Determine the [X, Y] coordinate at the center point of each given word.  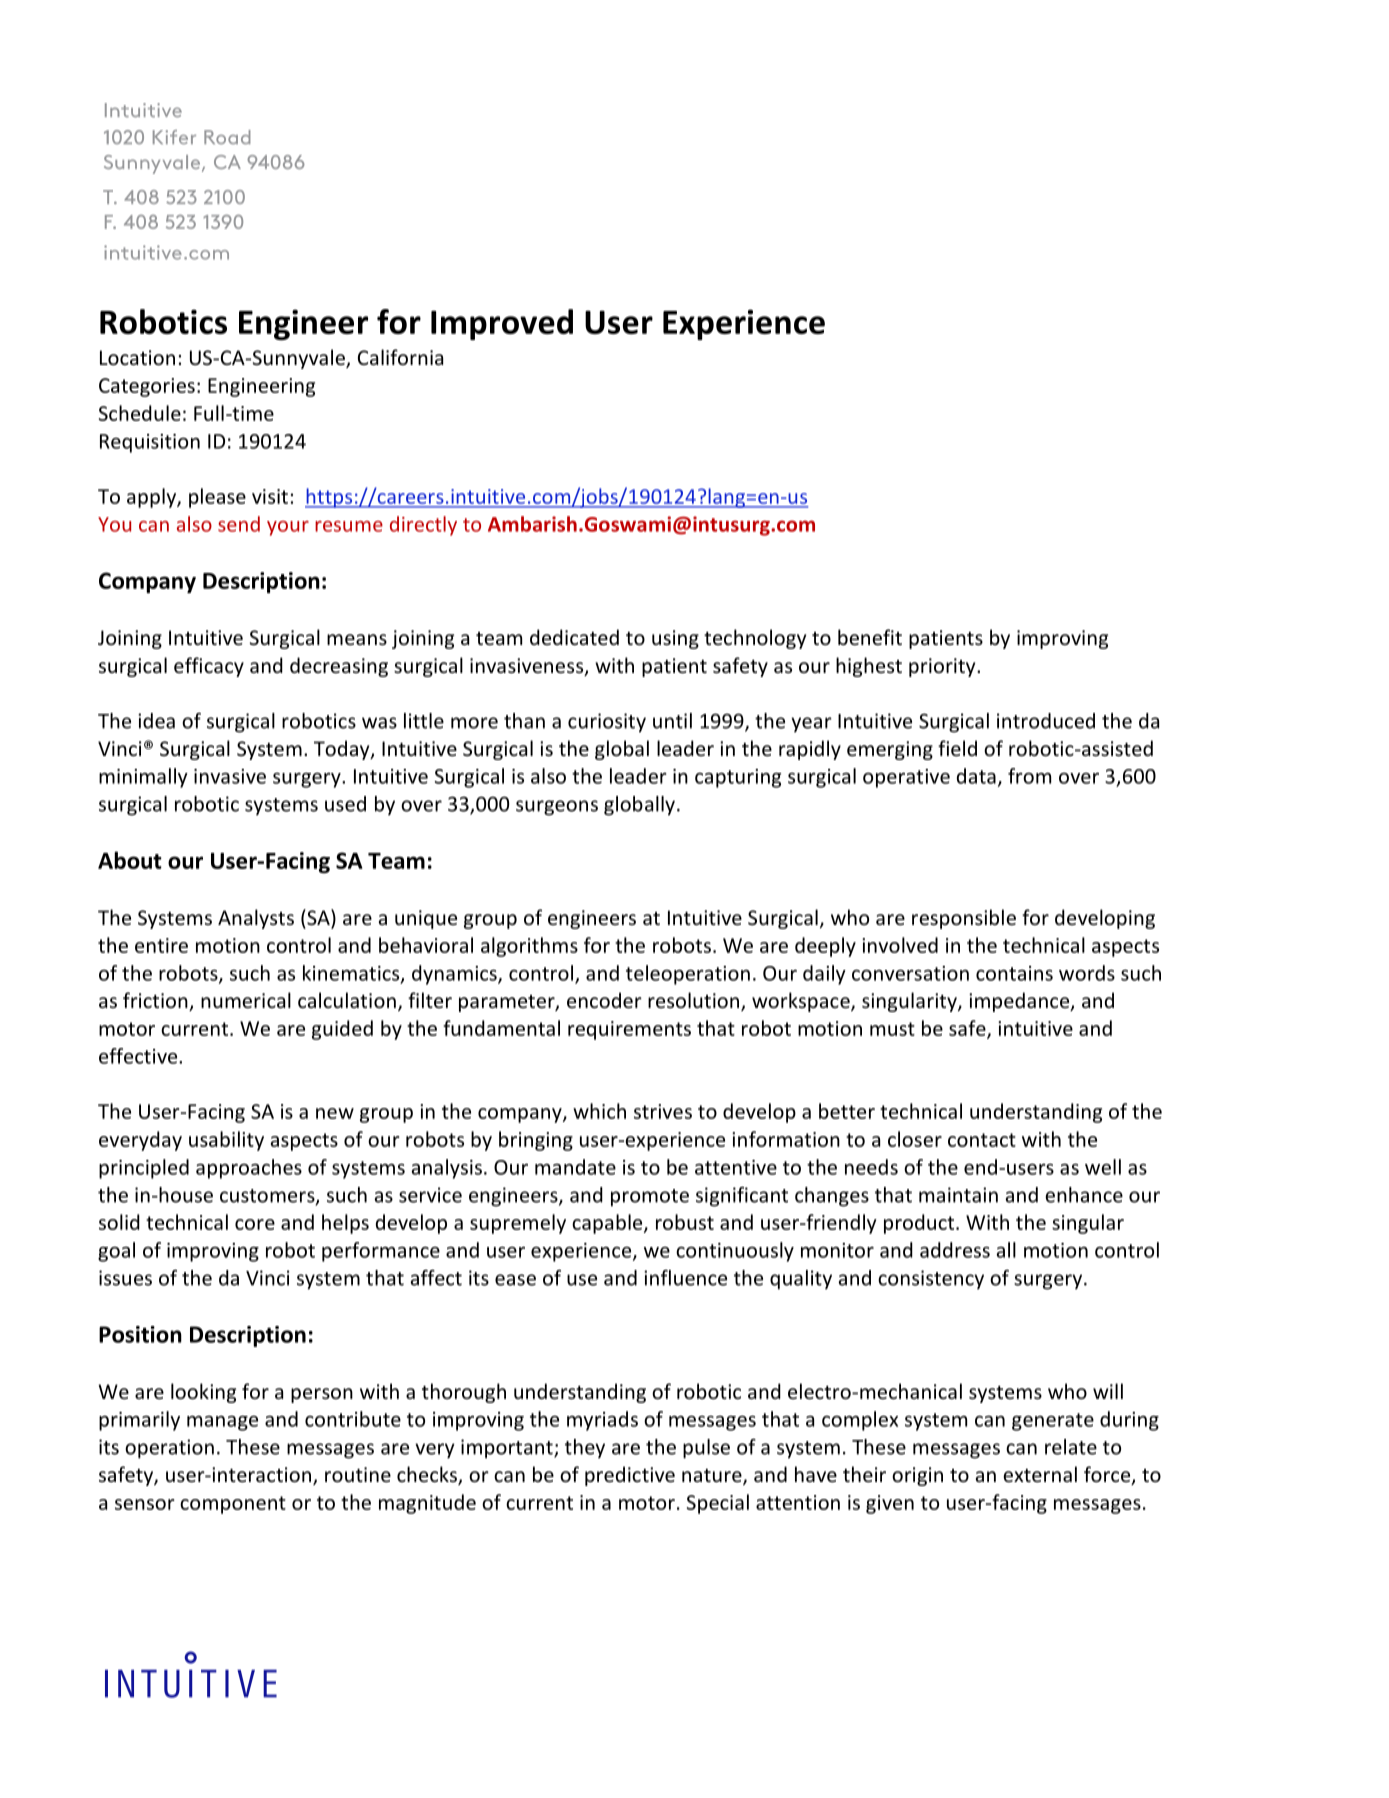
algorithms [529, 947]
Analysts [256, 919]
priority [943, 667]
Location [137, 357]
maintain [958, 1195]
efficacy [209, 667]
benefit [870, 637]
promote [650, 1198]
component [233, 1505]
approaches [249, 1169]
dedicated [574, 637]
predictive [630, 1476]
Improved [502, 324]
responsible [964, 919]
